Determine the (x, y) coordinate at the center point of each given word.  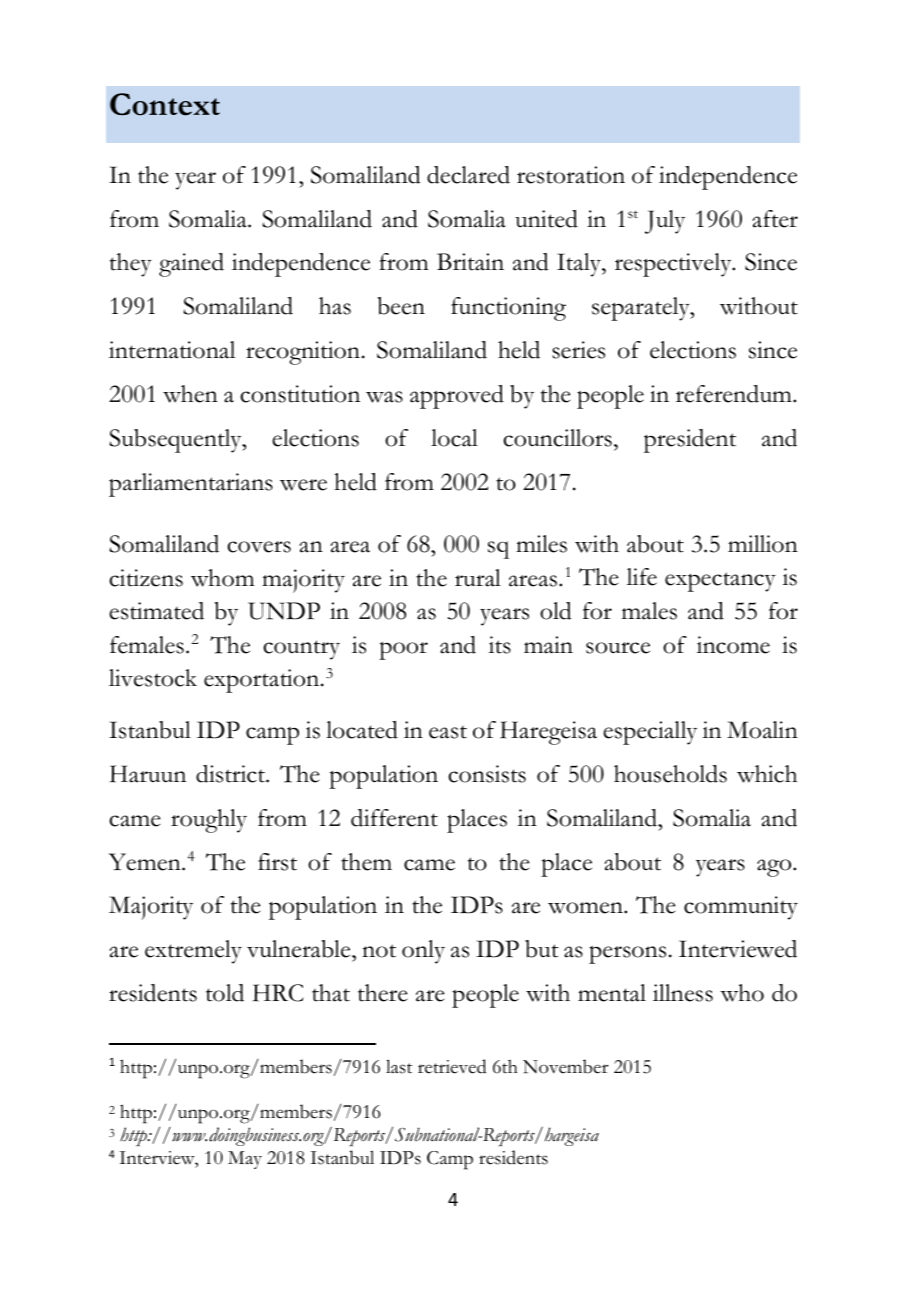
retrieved (452, 1066)
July (665, 222)
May (245, 1160)
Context (165, 104)
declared (468, 175)
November (565, 1066)
